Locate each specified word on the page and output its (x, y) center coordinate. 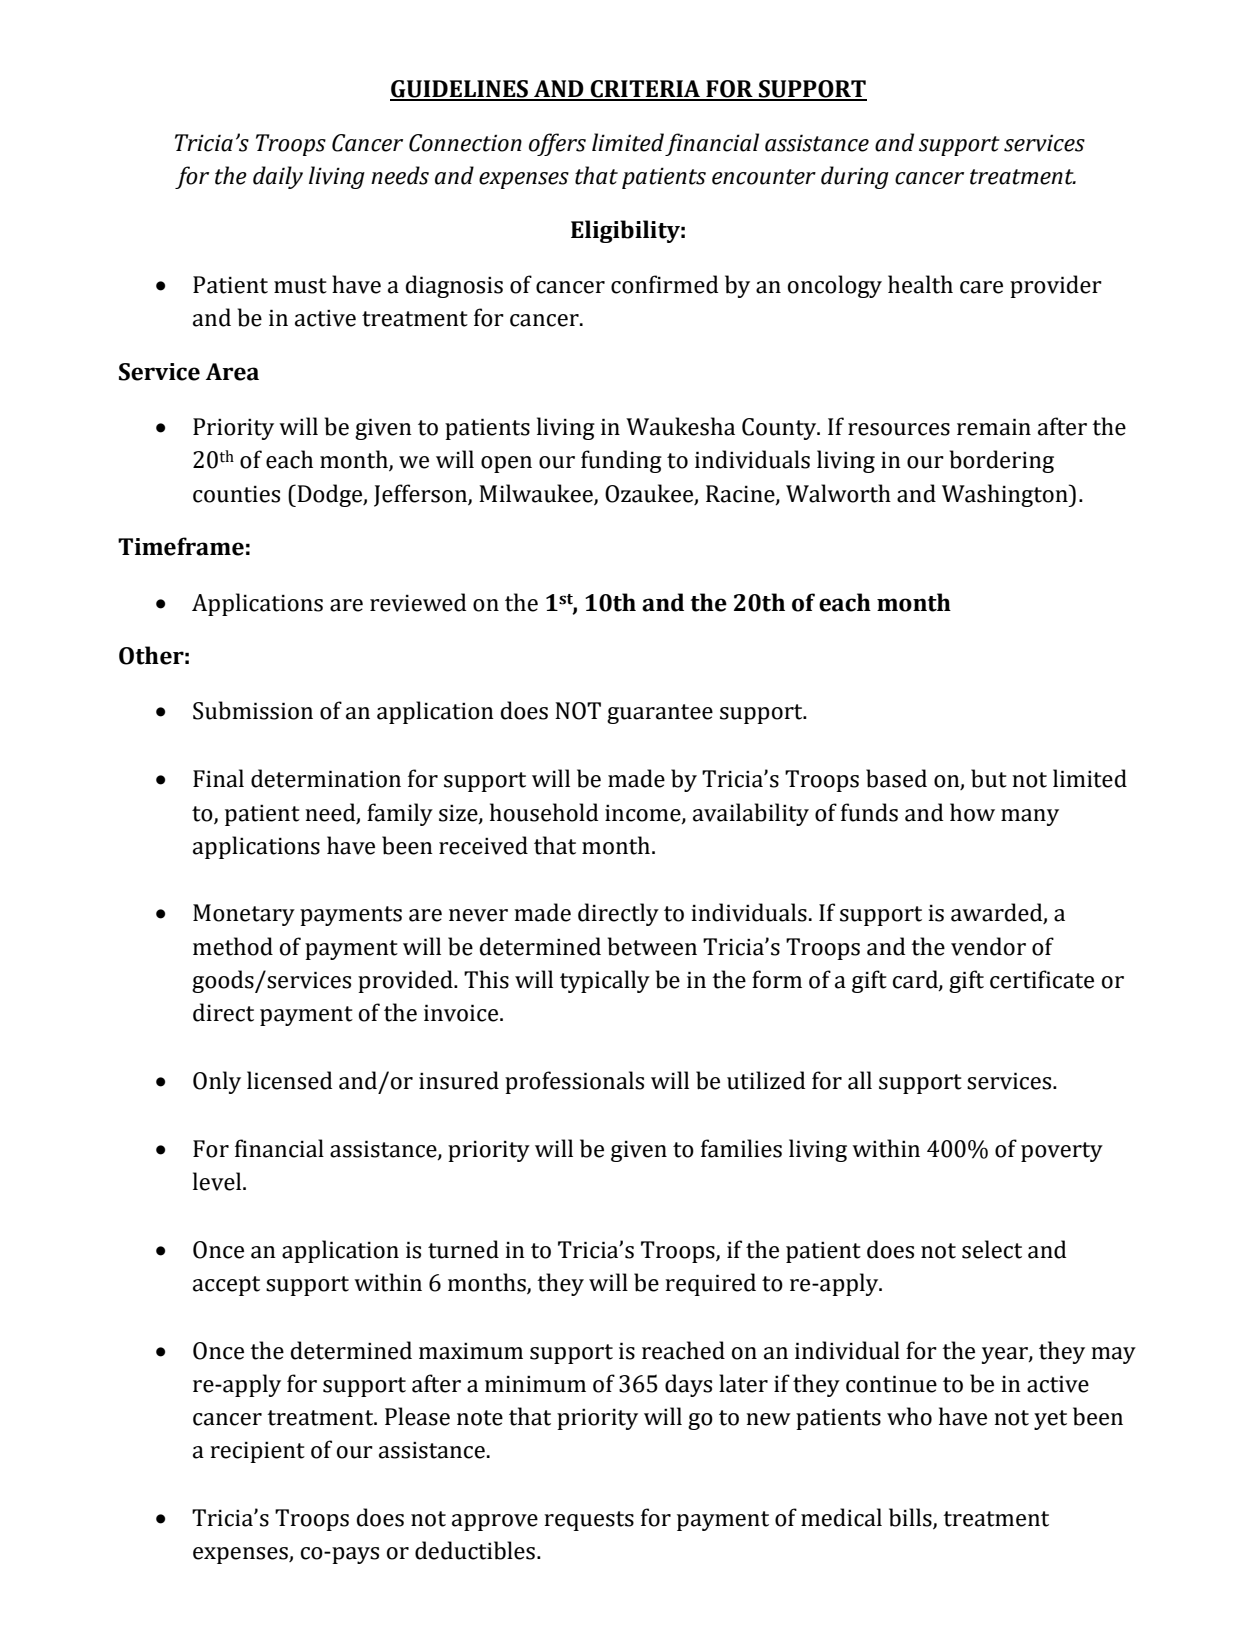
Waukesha (680, 426)
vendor (988, 946)
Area (232, 372)
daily (278, 177)
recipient (257, 1452)
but (989, 778)
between (652, 946)
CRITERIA (645, 90)
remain (994, 427)
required (710, 1284)
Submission (253, 710)
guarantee (660, 714)
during (855, 177)
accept (226, 1286)
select (992, 1249)
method (233, 946)
